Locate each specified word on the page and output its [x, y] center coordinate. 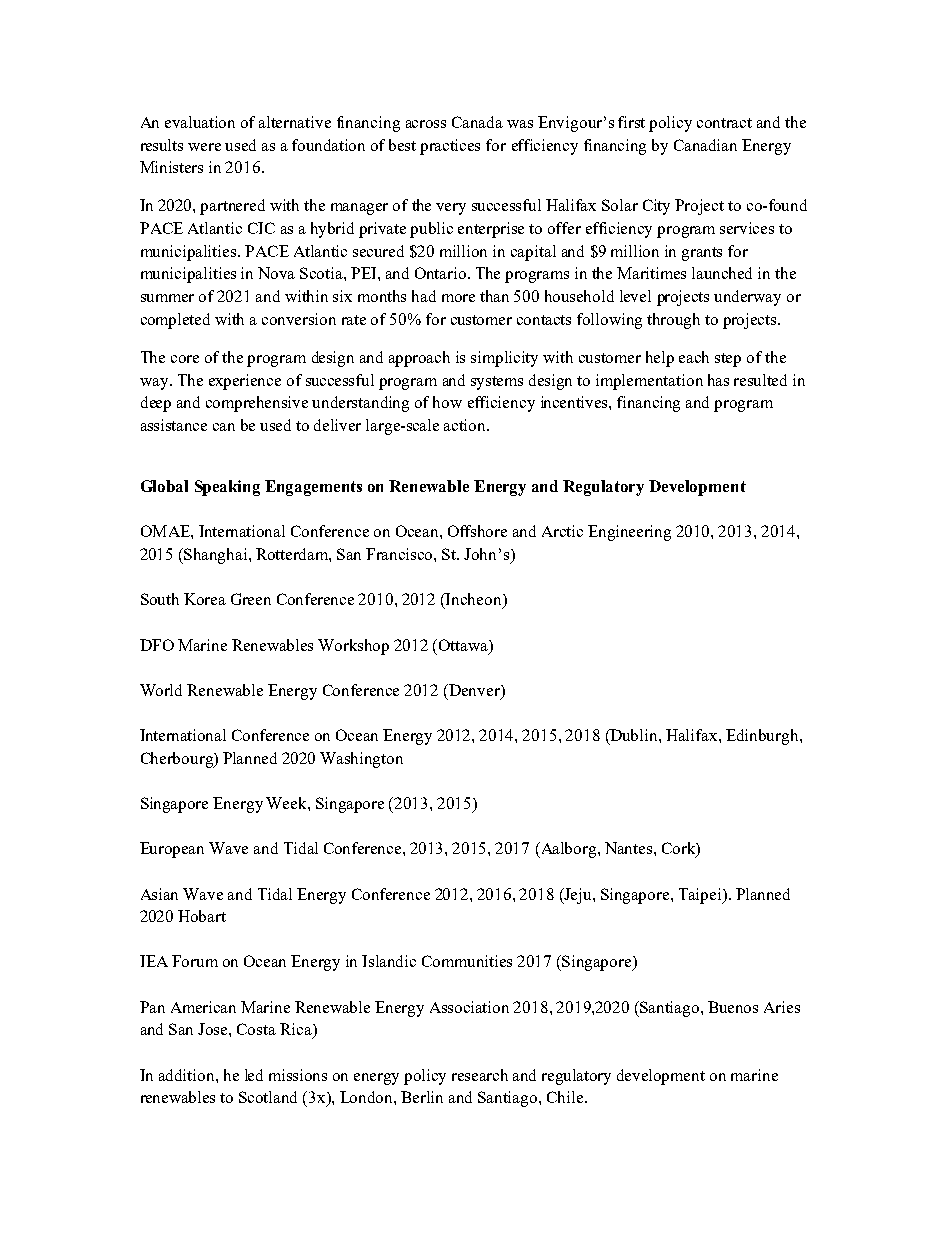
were [204, 147]
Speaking [227, 488]
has [718, 380]
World [161, 690]
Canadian [705, 145]
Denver [474, 690]
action [466, 425]
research [480, 1075]
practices [450, 147]
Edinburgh [763, 737]
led [254, 1075]
